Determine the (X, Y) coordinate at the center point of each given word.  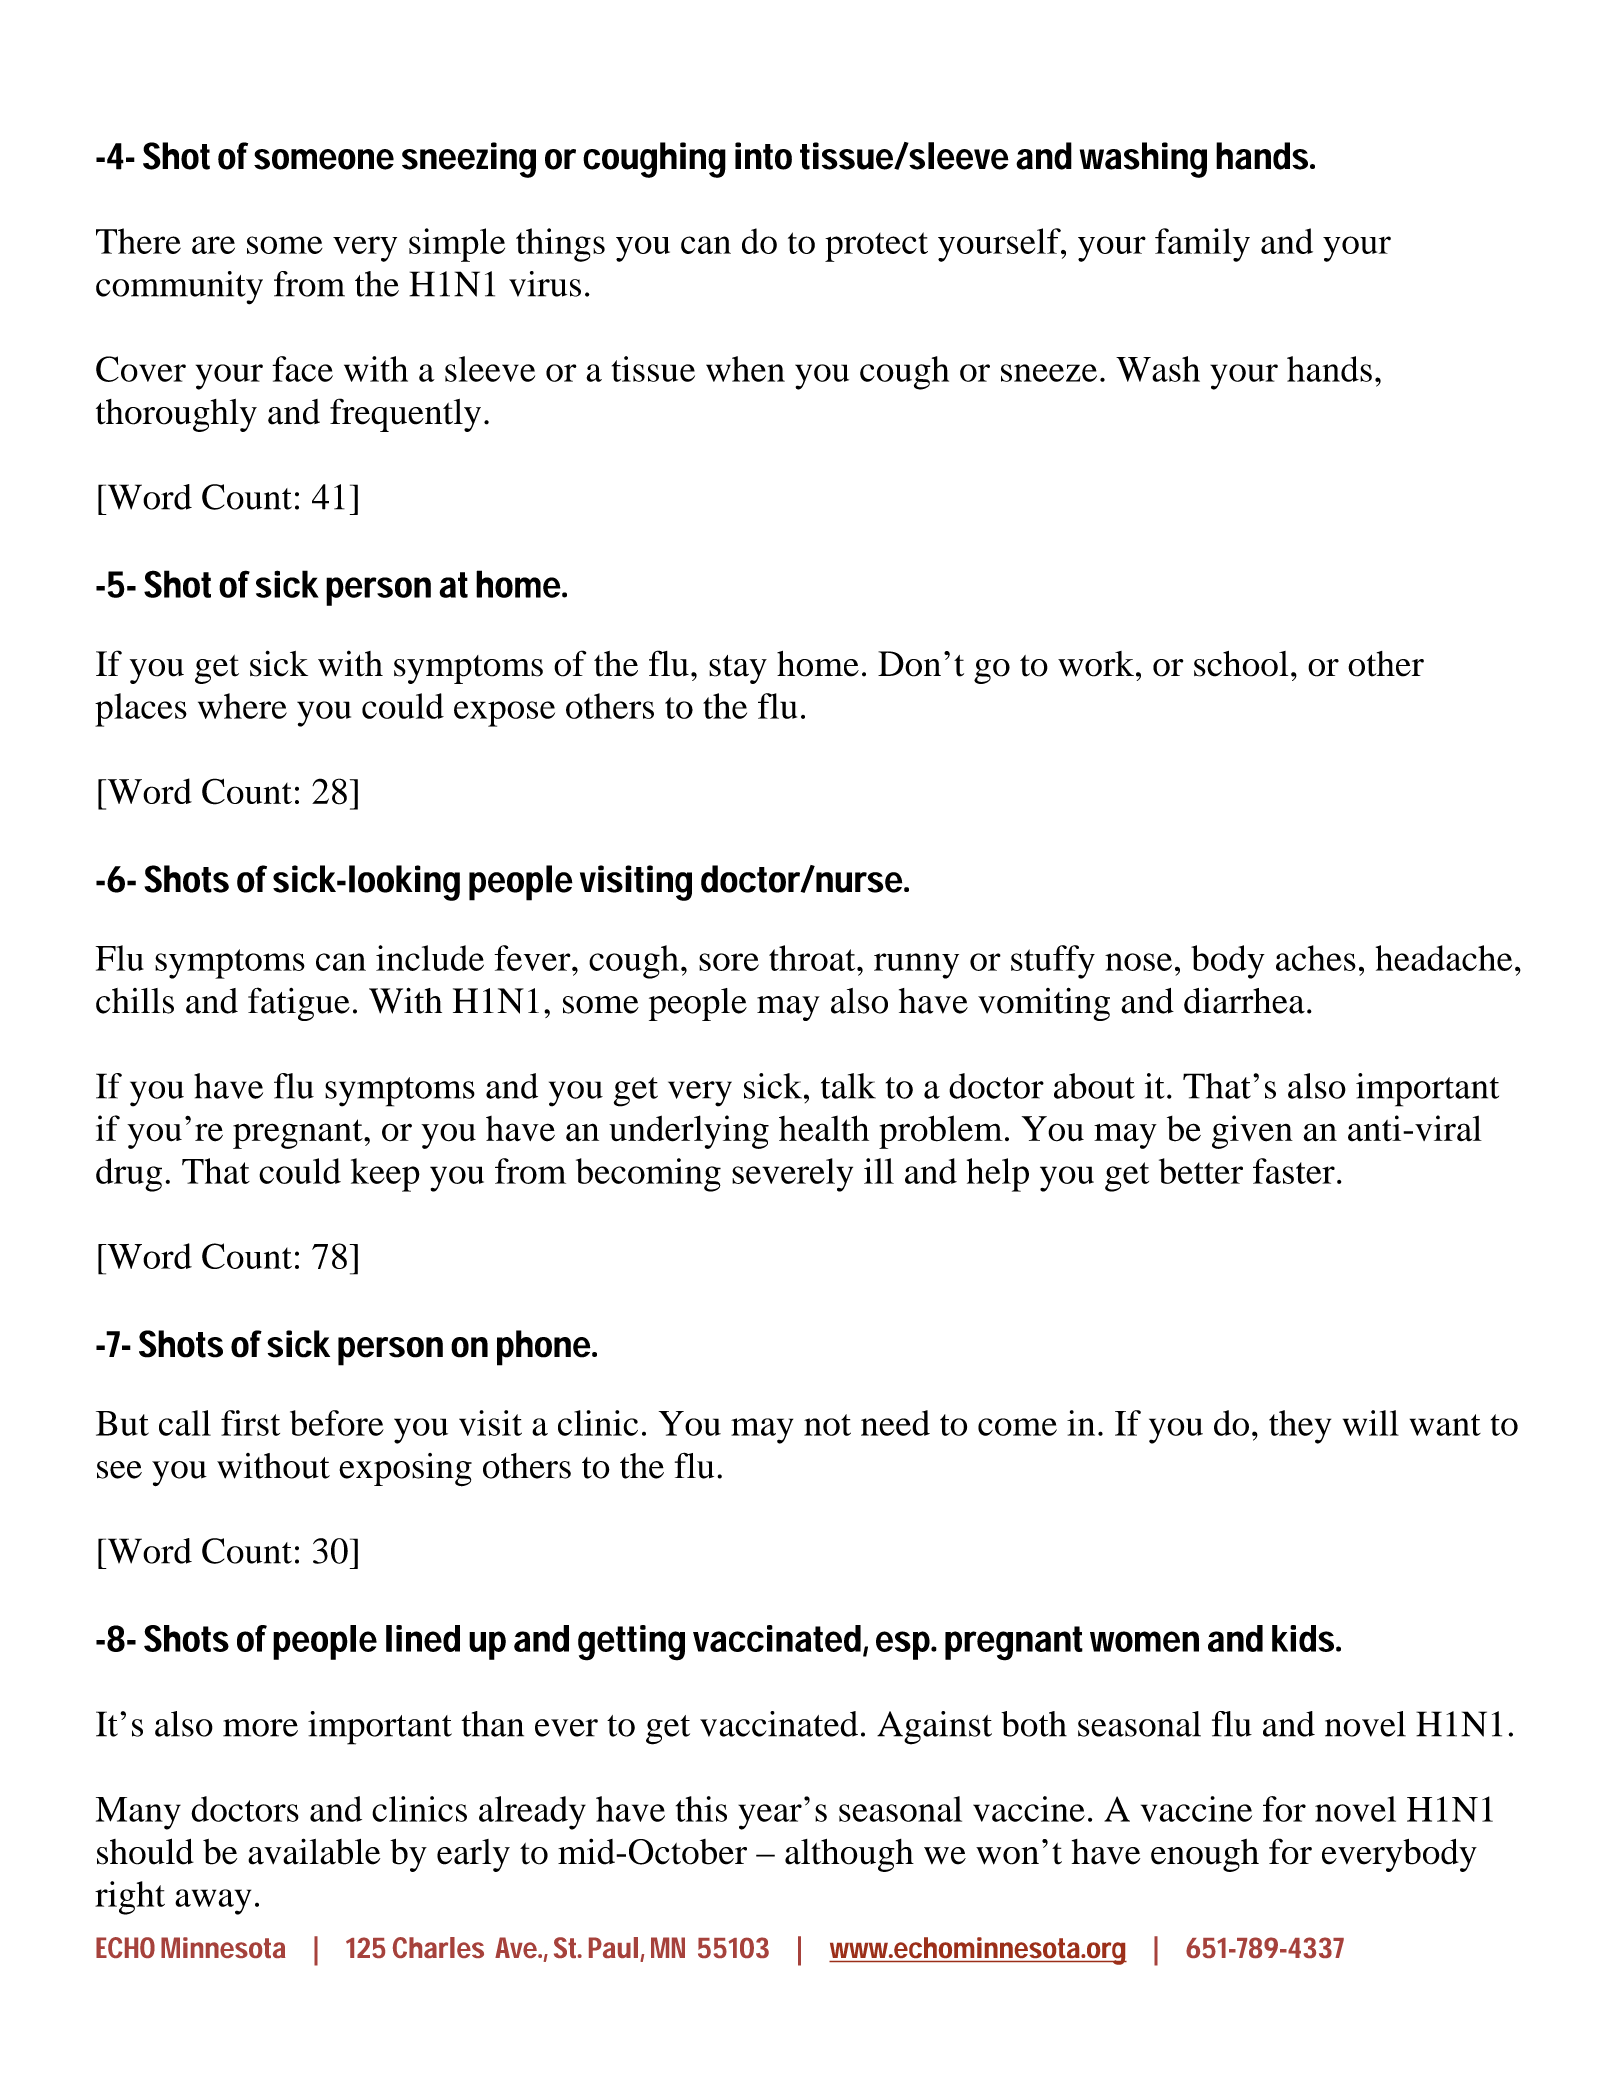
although (849, 1855)
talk (848, 1086)
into (763, 156)
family (1202, 245)
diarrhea (1244, 1000)
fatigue (299, 1004)
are (213, 245)
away (213, 1902)
